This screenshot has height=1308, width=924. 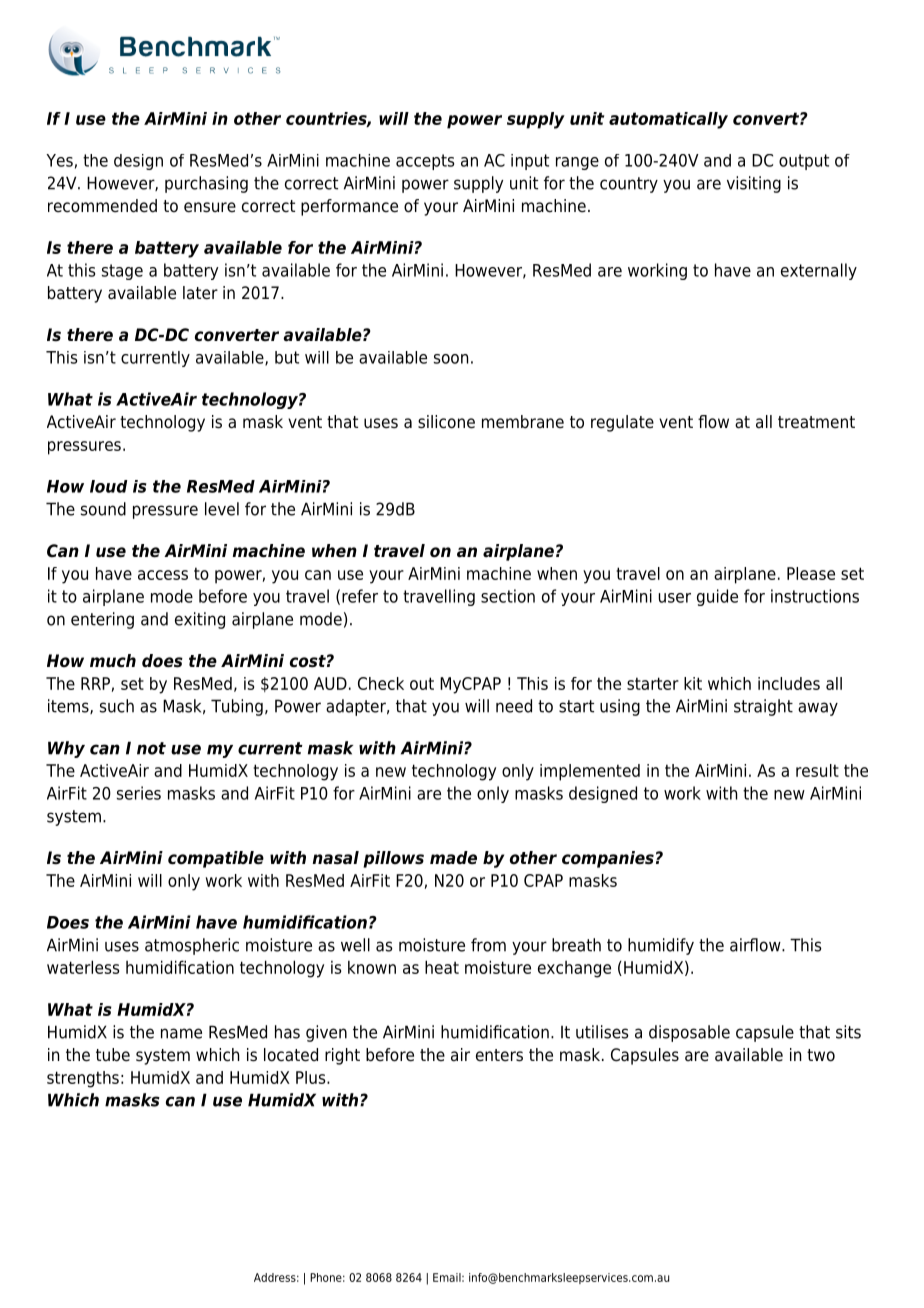 I want to click on silicone, so click(x=446, y=422).
